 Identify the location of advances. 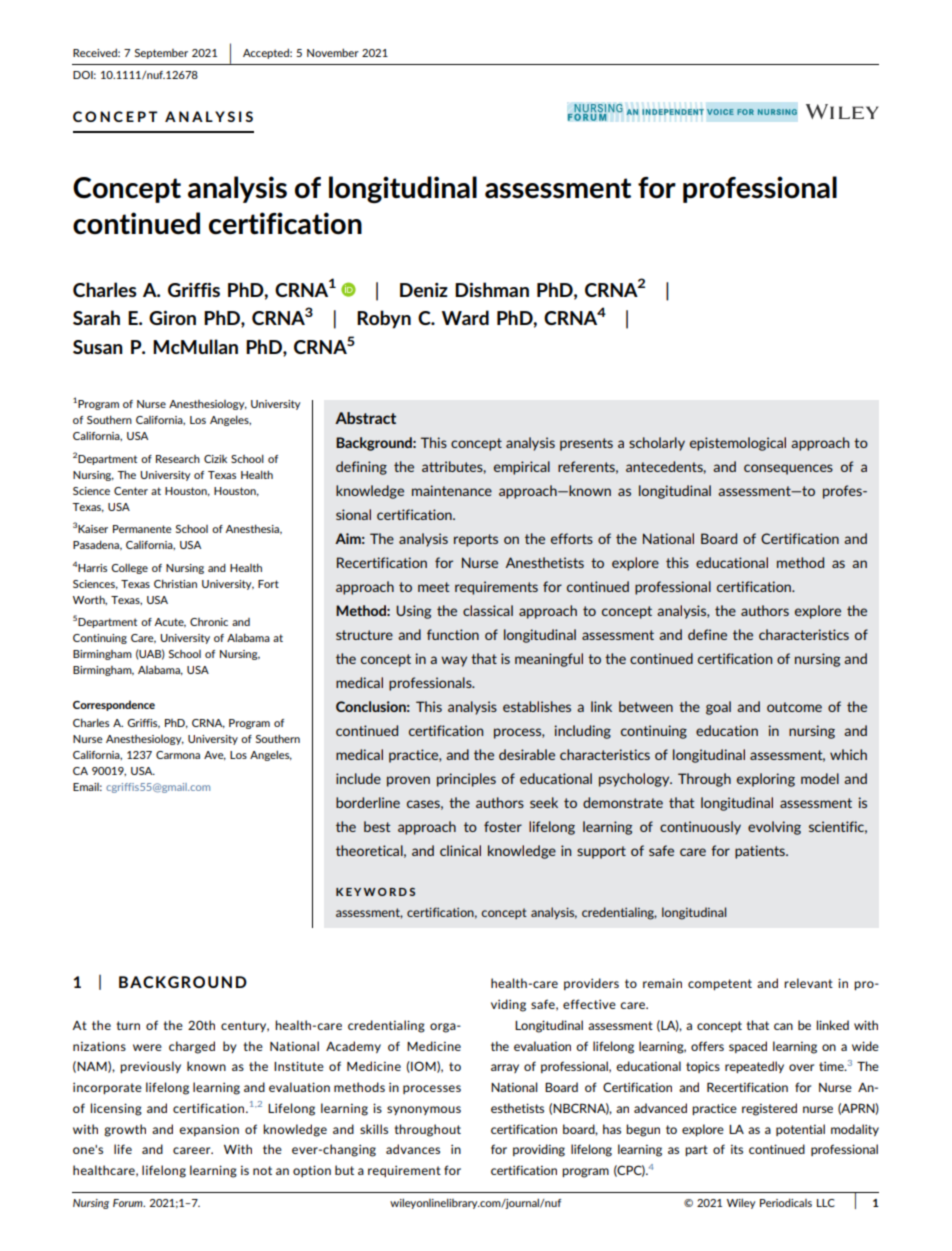
(413, 1149).
